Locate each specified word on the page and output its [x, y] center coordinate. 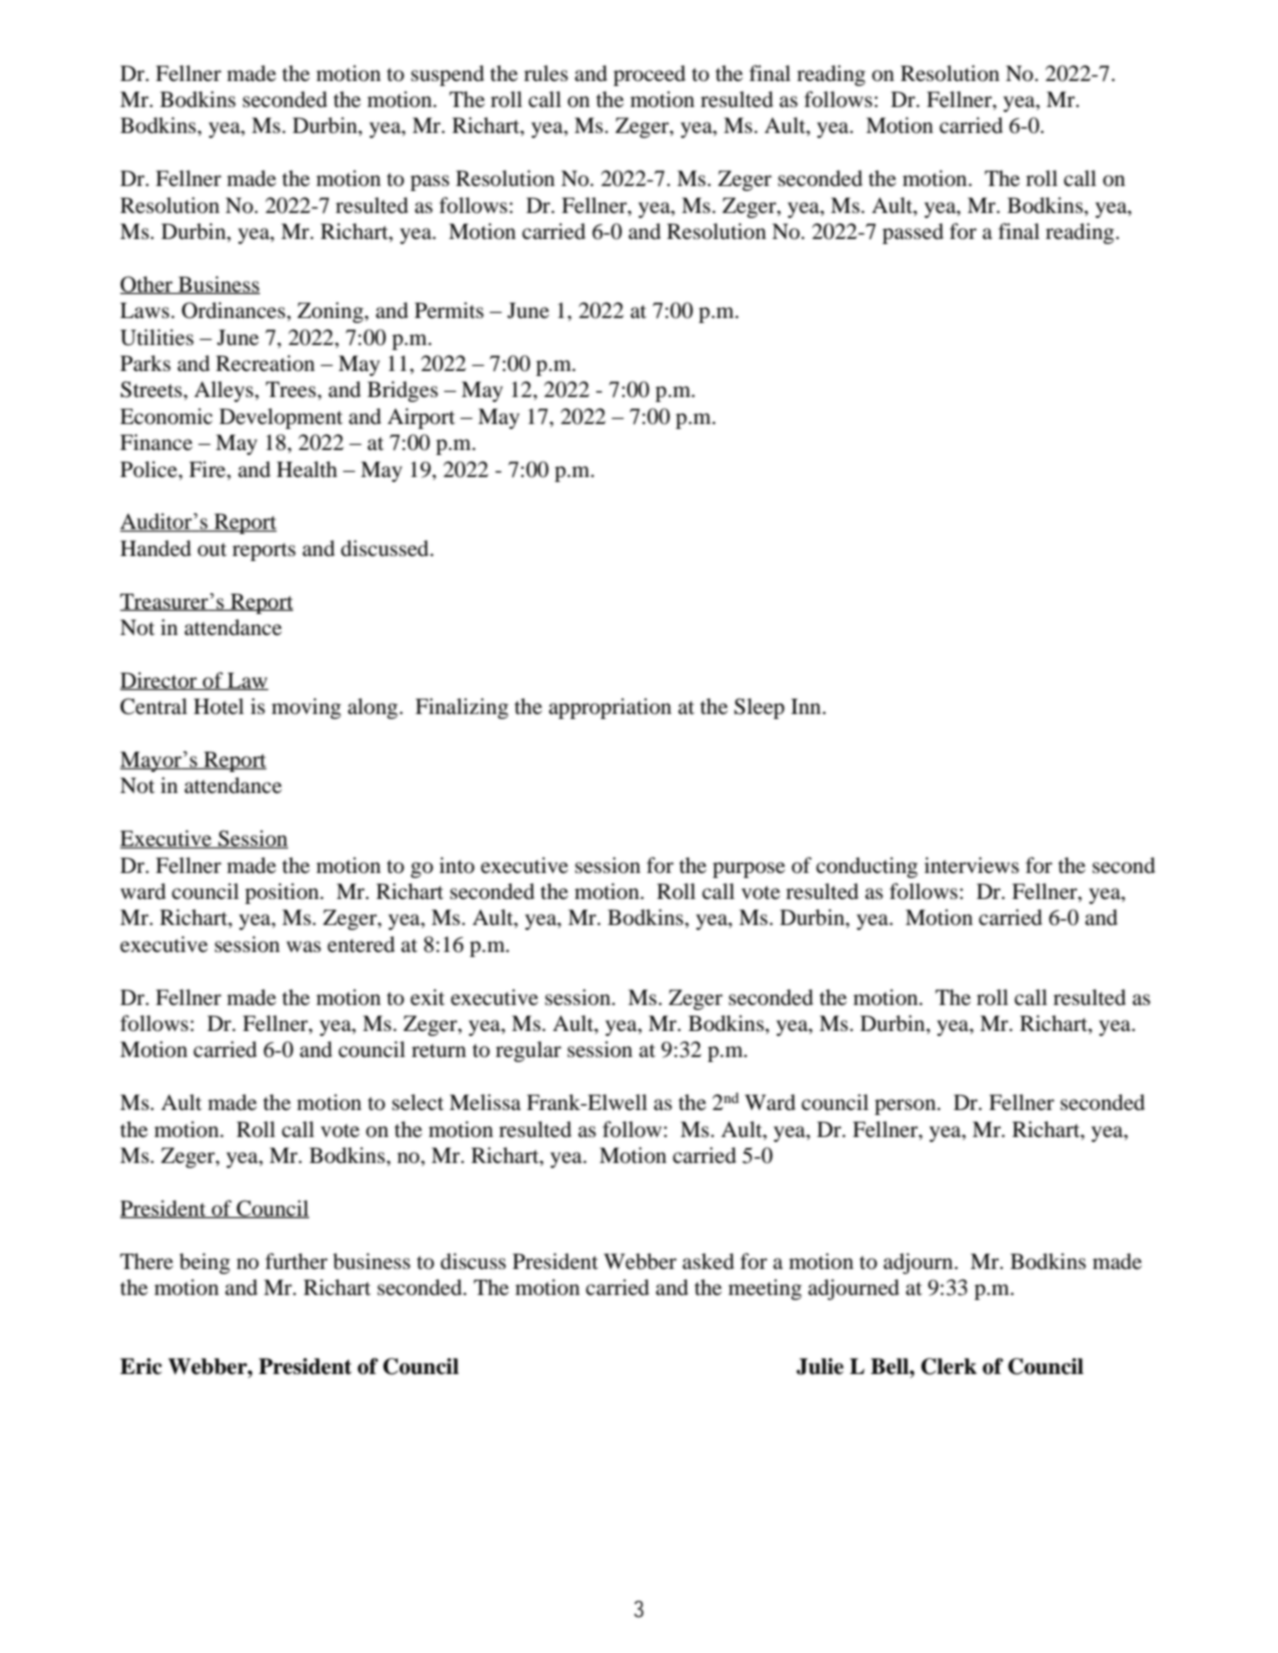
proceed [649, 75]
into [457, 865]
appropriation [610, 708]
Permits [449, 310]
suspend [447, 75]
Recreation [265, 363]
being [204, 1263]
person [906, 1107]
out [212, 550]
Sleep [759, 708]
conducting [867, 867]
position [283, 893]
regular [528, 1051]
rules [546, 73]
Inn [807, 706]
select [418, 1102]
